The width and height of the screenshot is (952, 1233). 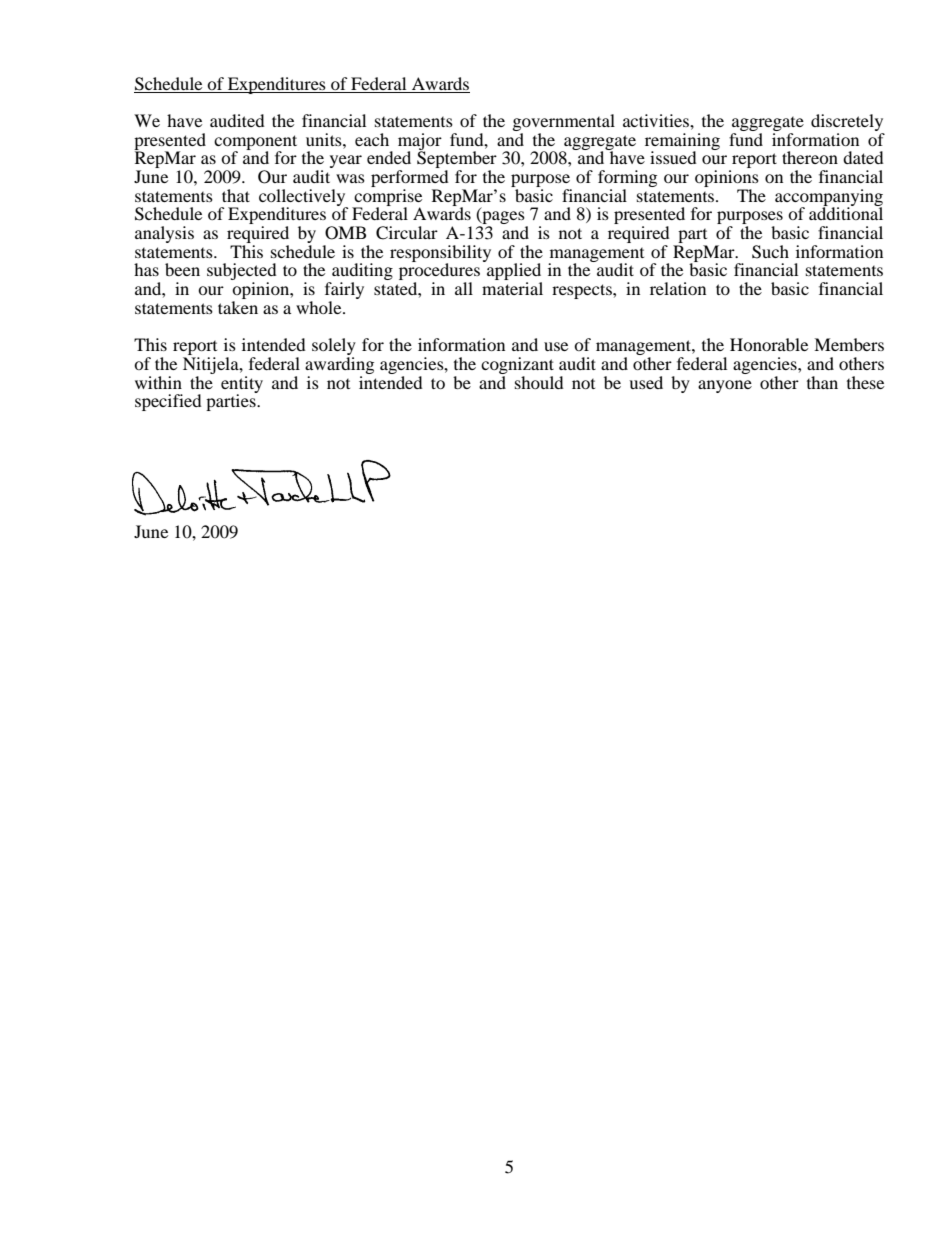 What do you see at coordinates (255, 143) in the screenshot?
I see `component` at bounding box center [255, 143].
